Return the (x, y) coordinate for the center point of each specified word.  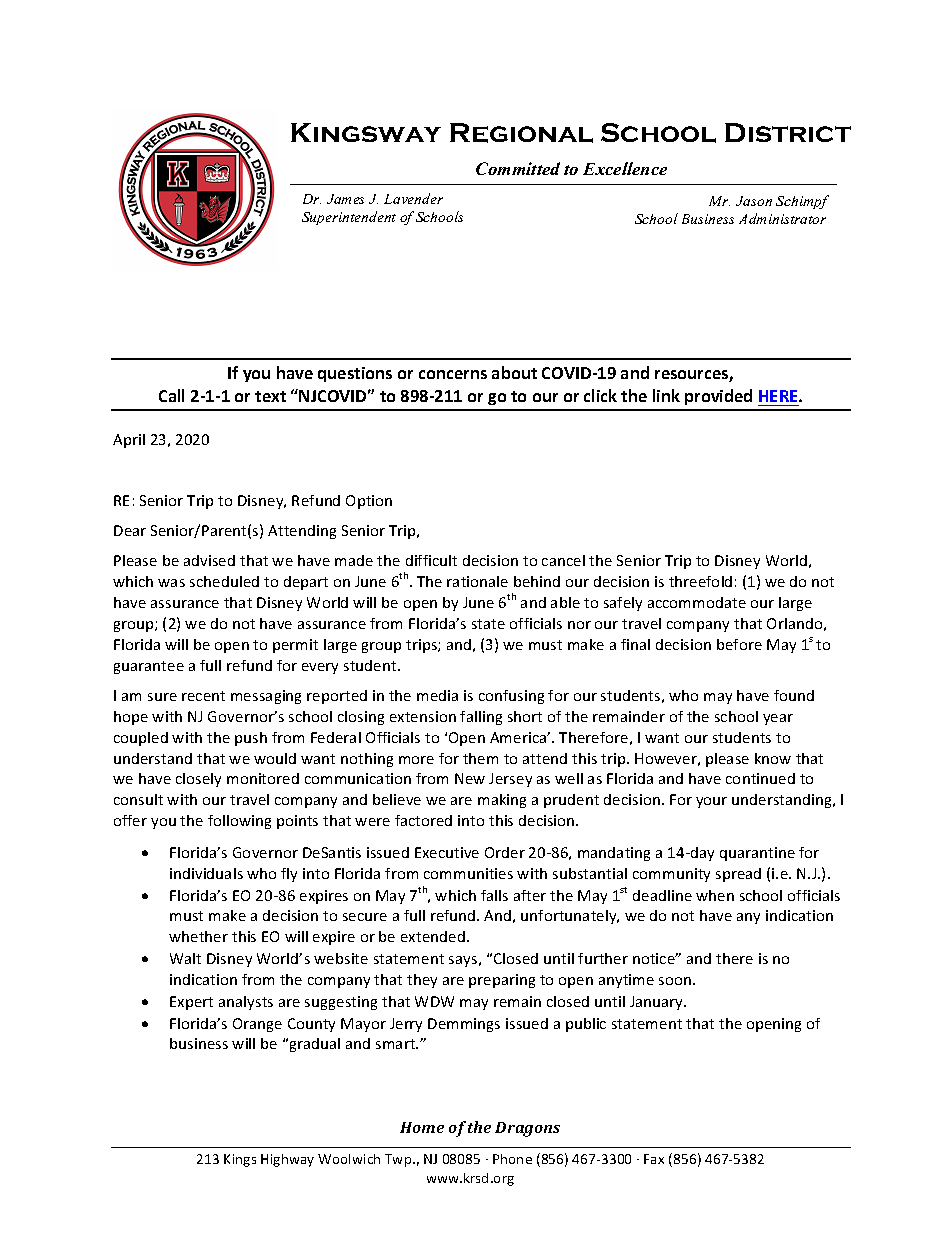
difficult (431, 560)
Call (171, 395)
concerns (453, 374)
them (480, 758)
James (345, 199)
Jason (754, 201)
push (251, 739)
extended (433, 936)
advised (209, 560)
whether (198, 936)
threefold (700, 581)
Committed (518, 168)
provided (718, 397)
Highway (287, 1160)
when (715, 895)
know (773, 758)
